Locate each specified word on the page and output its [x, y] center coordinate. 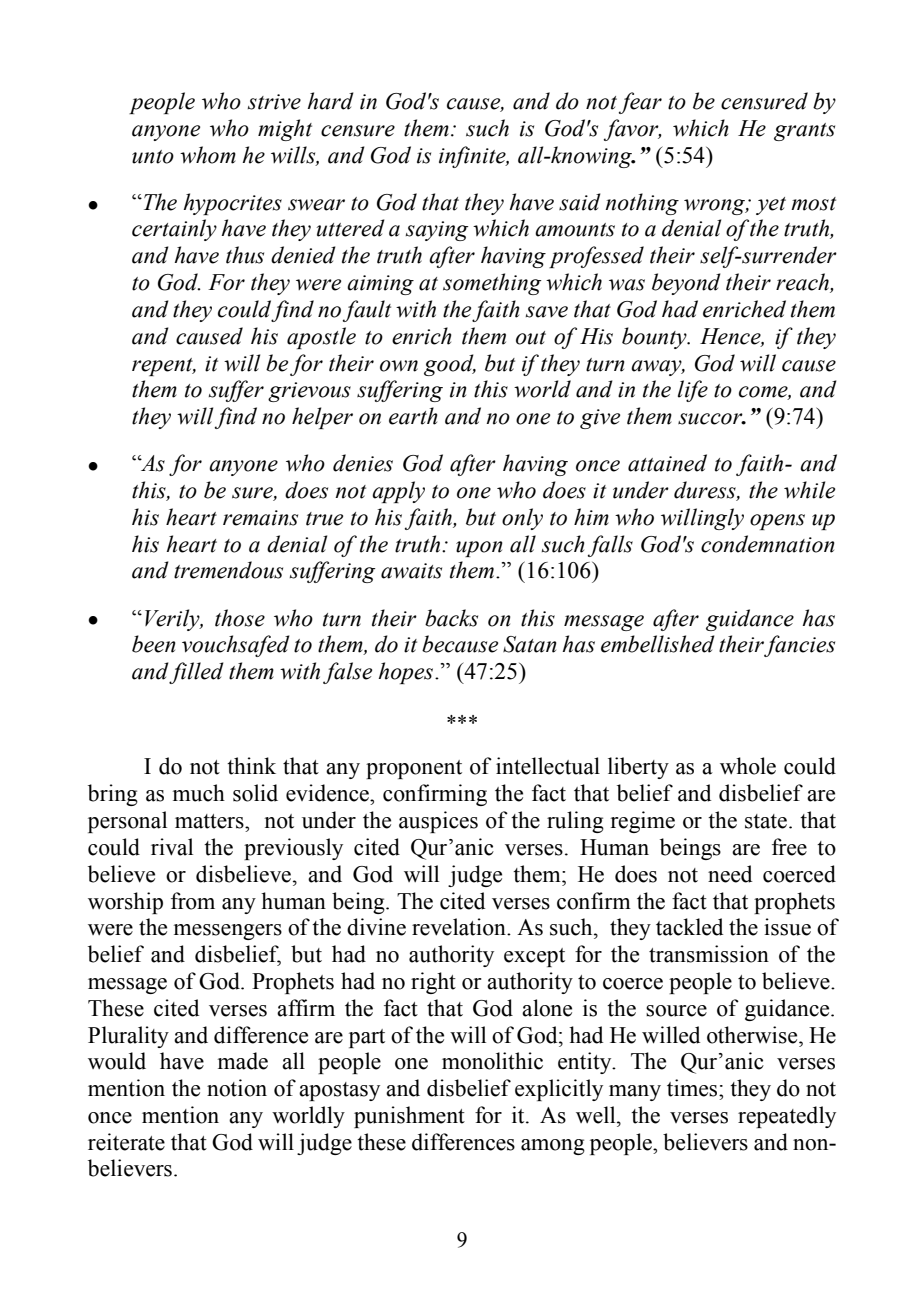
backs [451, 618]
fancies [799, 646]
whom [208, 155]
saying [437, 231]
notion [237, 1088]
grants [804, 132]
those [240, 618]
